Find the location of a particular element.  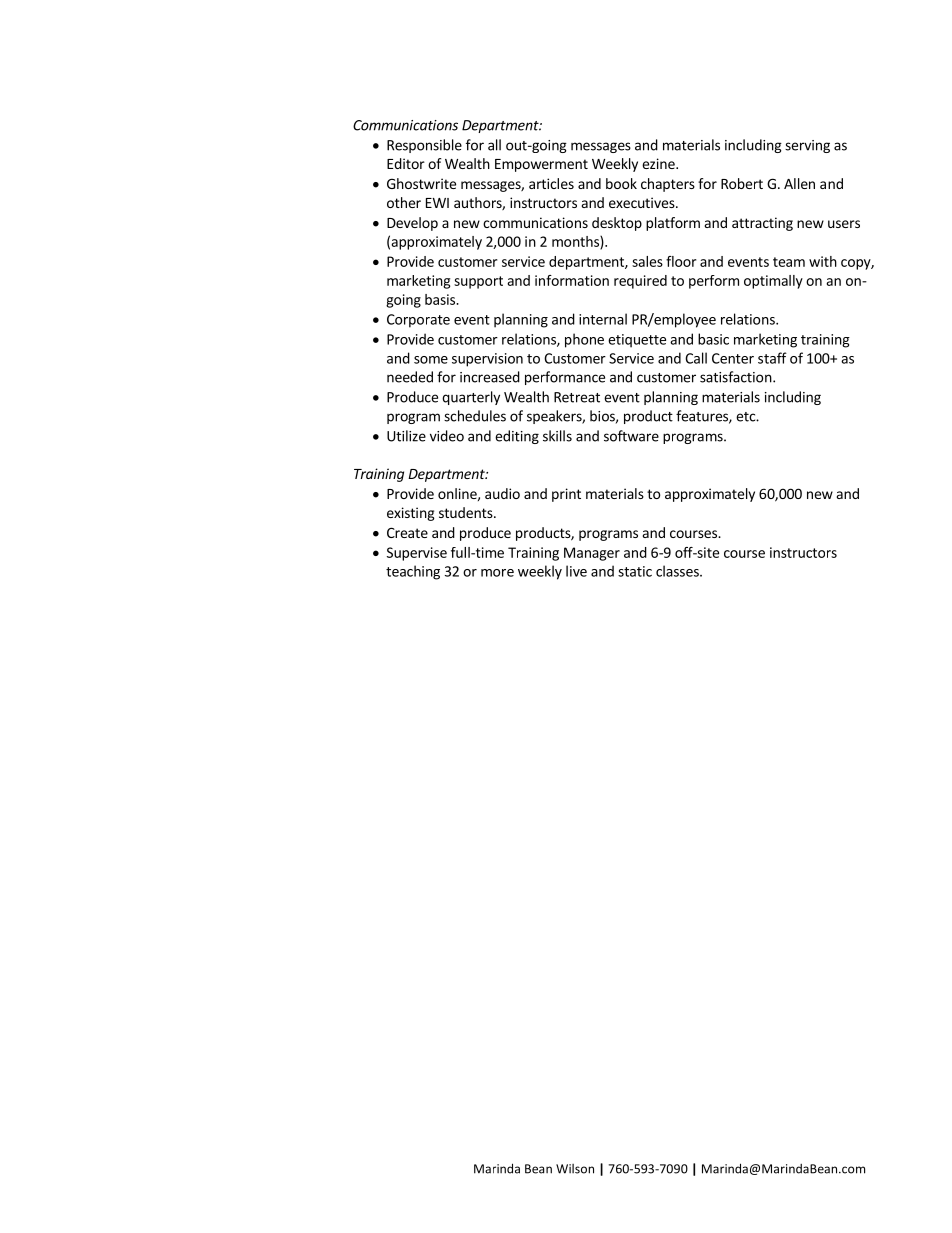

Responsible is located at coordinates (424, 146).
